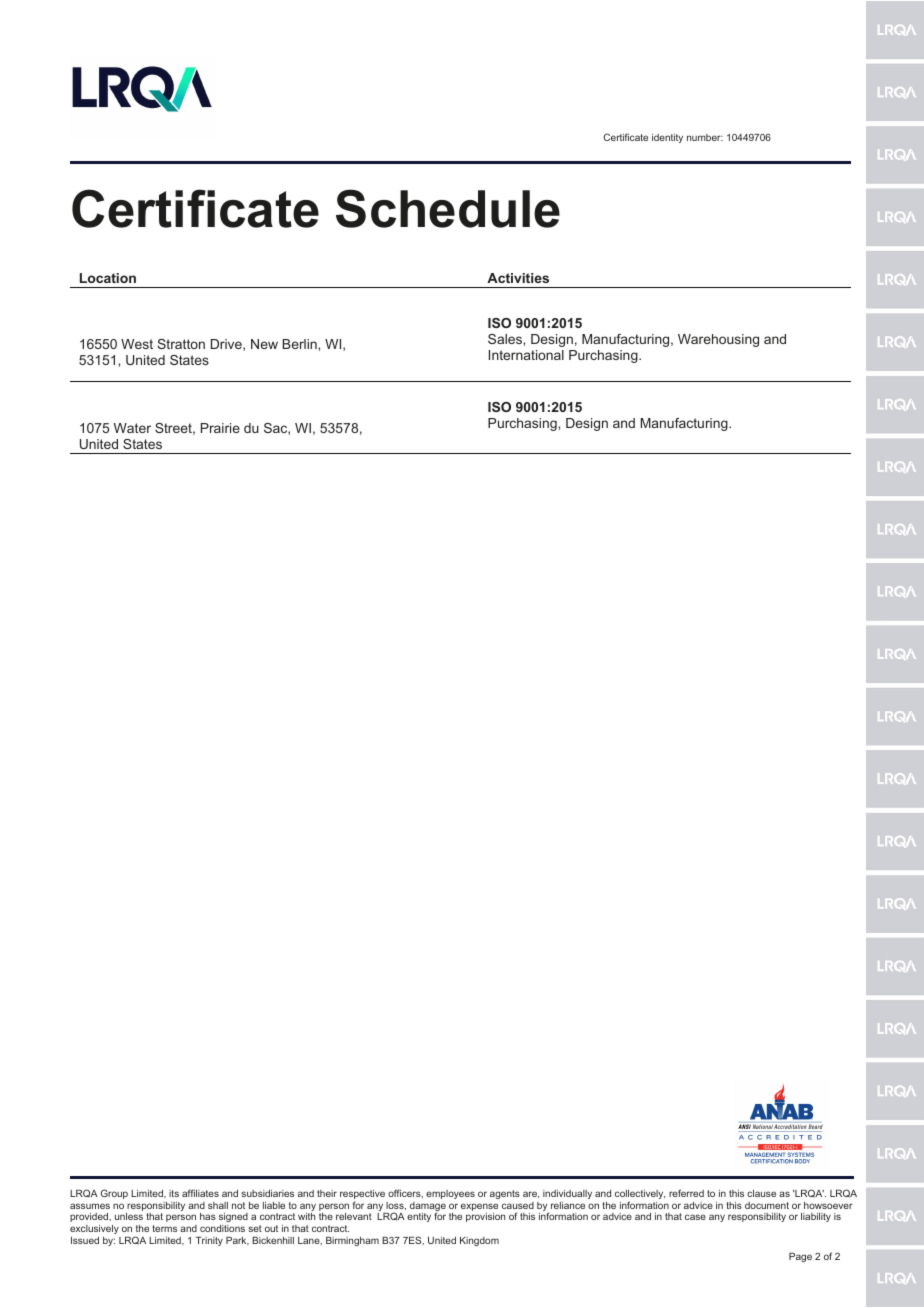 The height and width of the screenshot is (1308, 924). Describe the element at coordinates (108, 278) in the screenshot. I see `Location` at that location.
